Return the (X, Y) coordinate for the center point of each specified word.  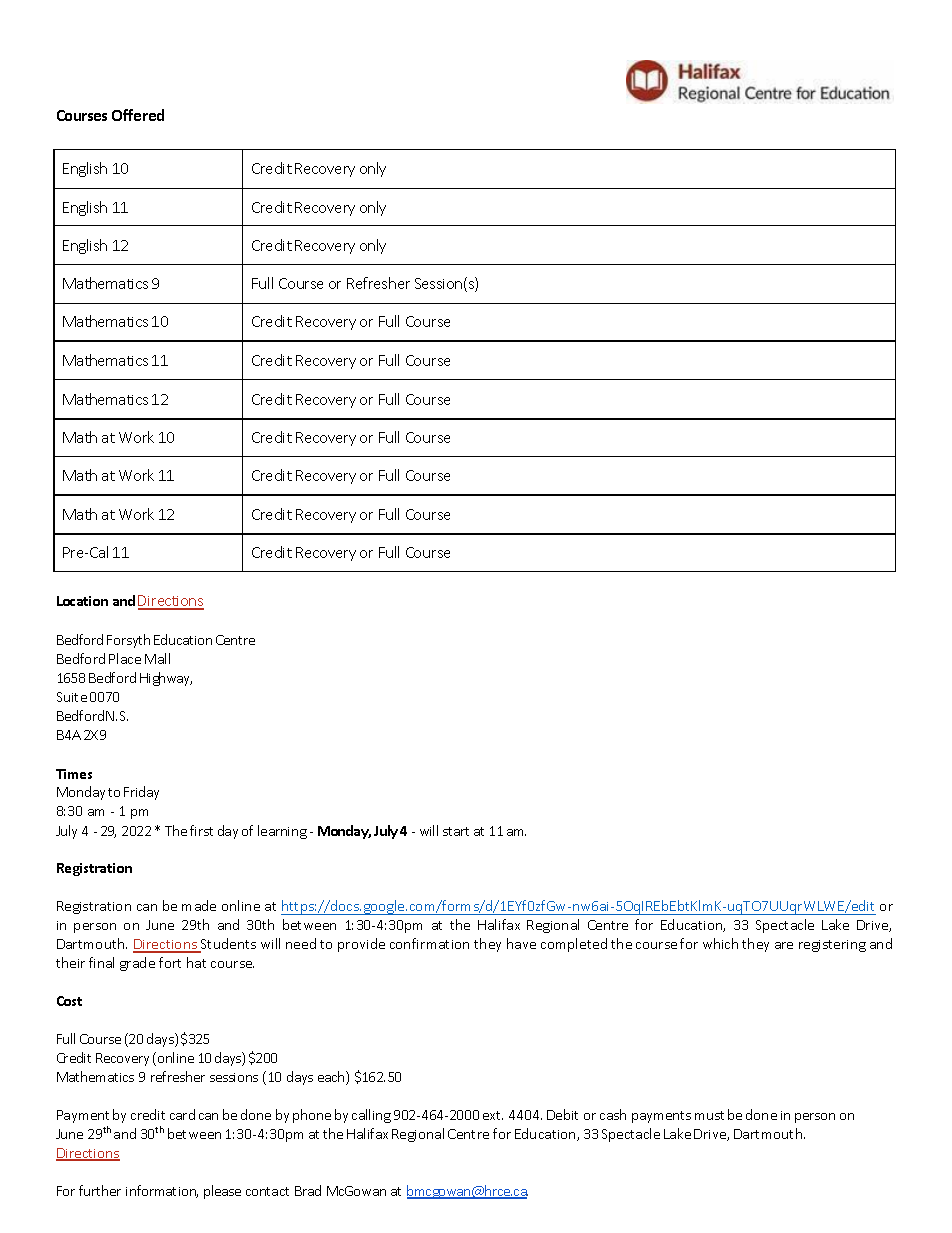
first (201, 830)
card (182, 1114)
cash (613, 1114)
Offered (138, 115)
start (456, 831)
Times (74, 774)
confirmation (429, 943)
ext (493, 1115)
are (784, 945)
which (720, 943)
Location (82, 601)
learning (282, 832)
